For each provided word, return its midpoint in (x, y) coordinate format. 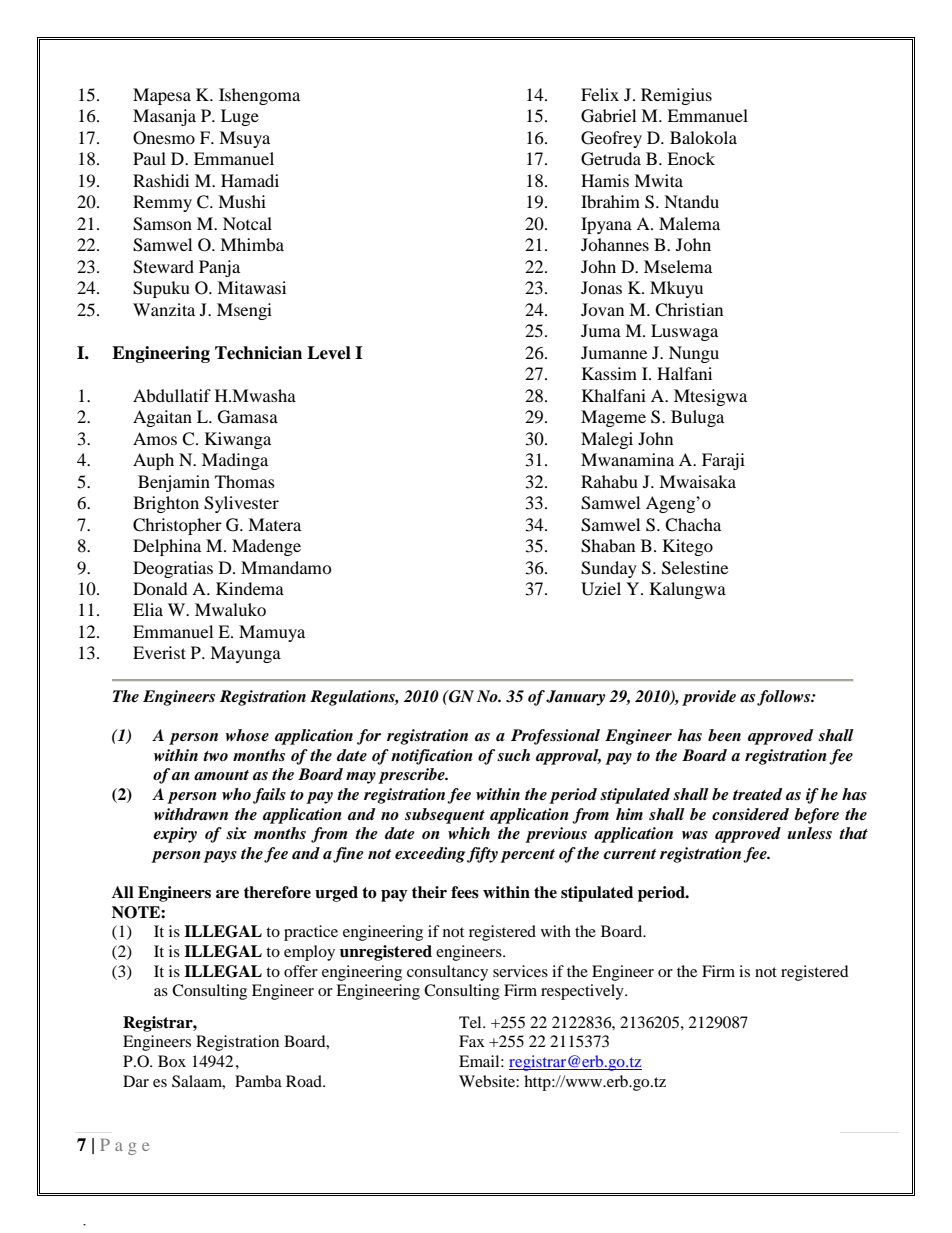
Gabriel (608, 116)
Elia (148, 609)
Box (172, 1061)
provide (709, 698)
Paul (149, 158)
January (575, 698)
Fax (472, 1041)
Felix (600, 94)
